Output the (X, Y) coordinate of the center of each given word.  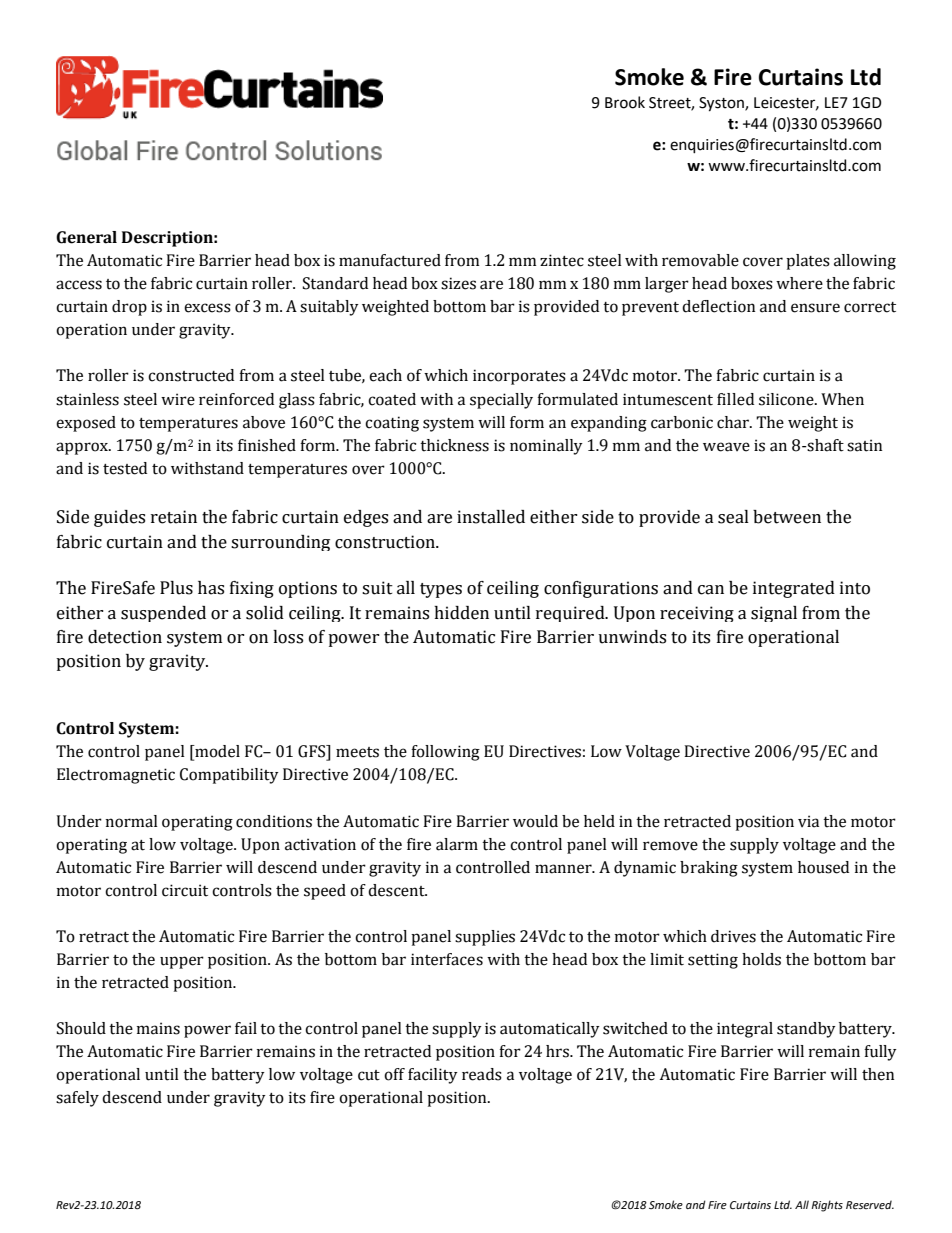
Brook (625, 102)
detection (125, 637)
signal (774, 614)
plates (808, 262)
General (86, 237)
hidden (461, 613)
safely (77, 1099)
